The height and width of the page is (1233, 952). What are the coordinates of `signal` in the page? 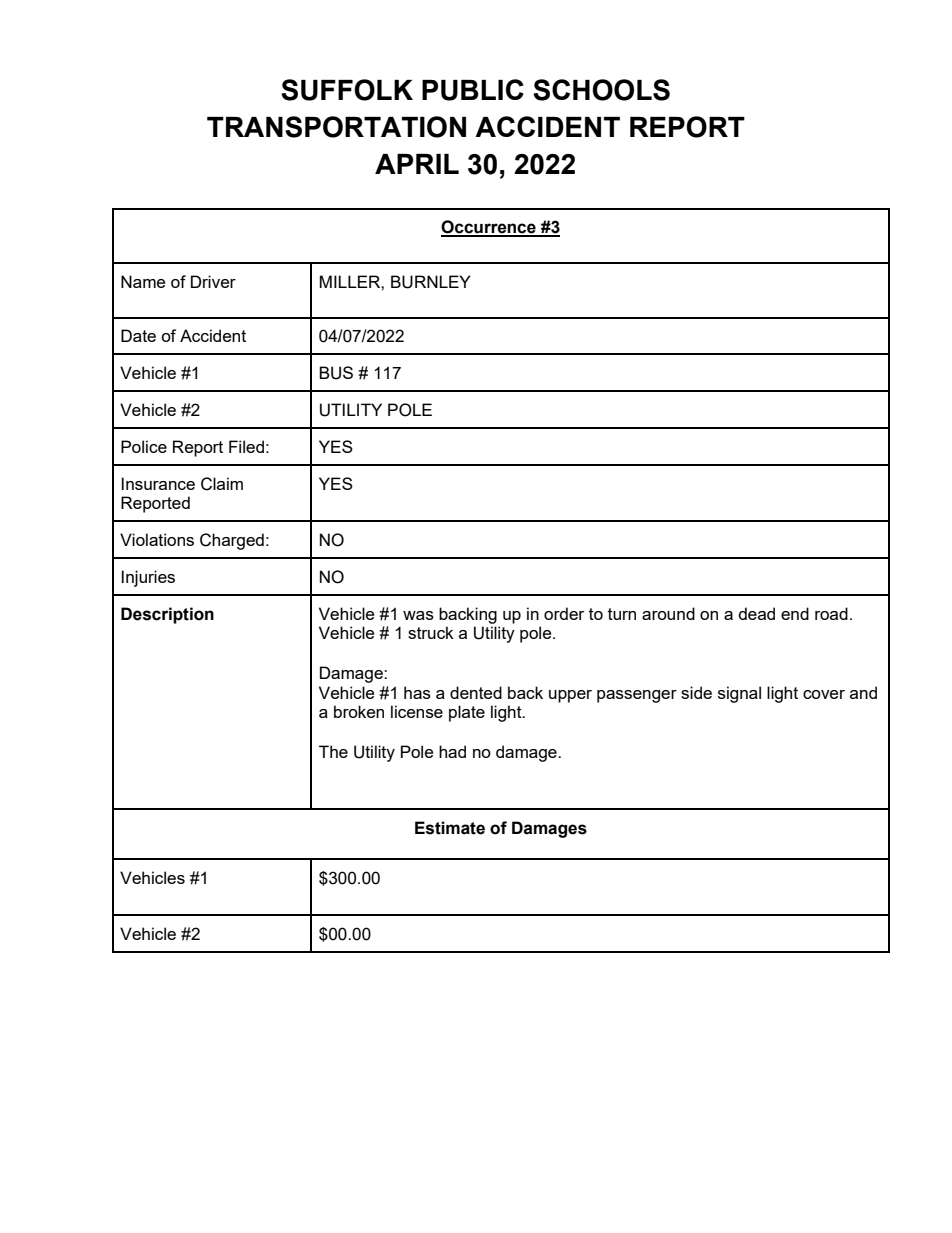 It's located at (739, 694).
